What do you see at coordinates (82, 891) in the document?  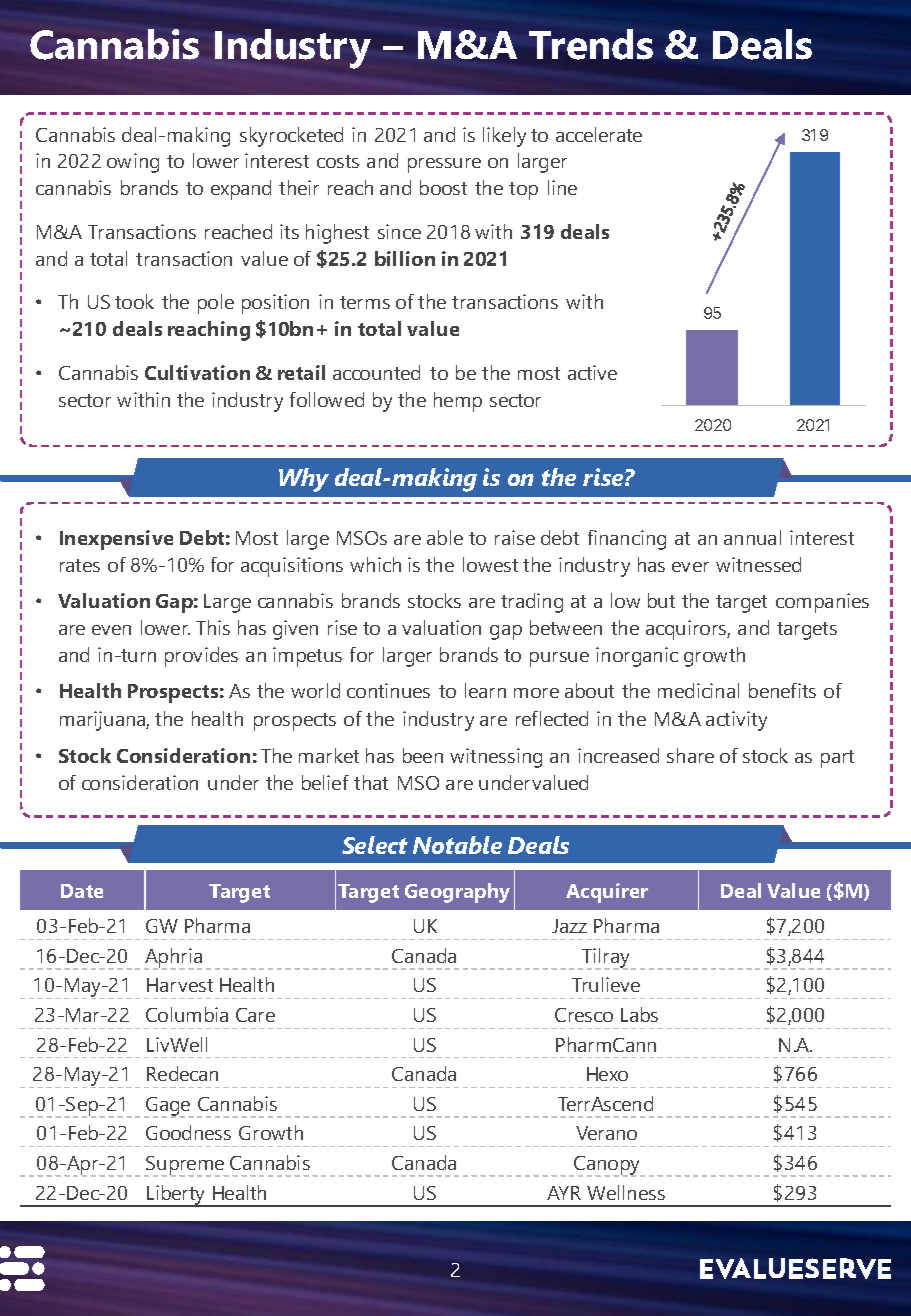 I see `Date` at bounding box center [82, 891].
